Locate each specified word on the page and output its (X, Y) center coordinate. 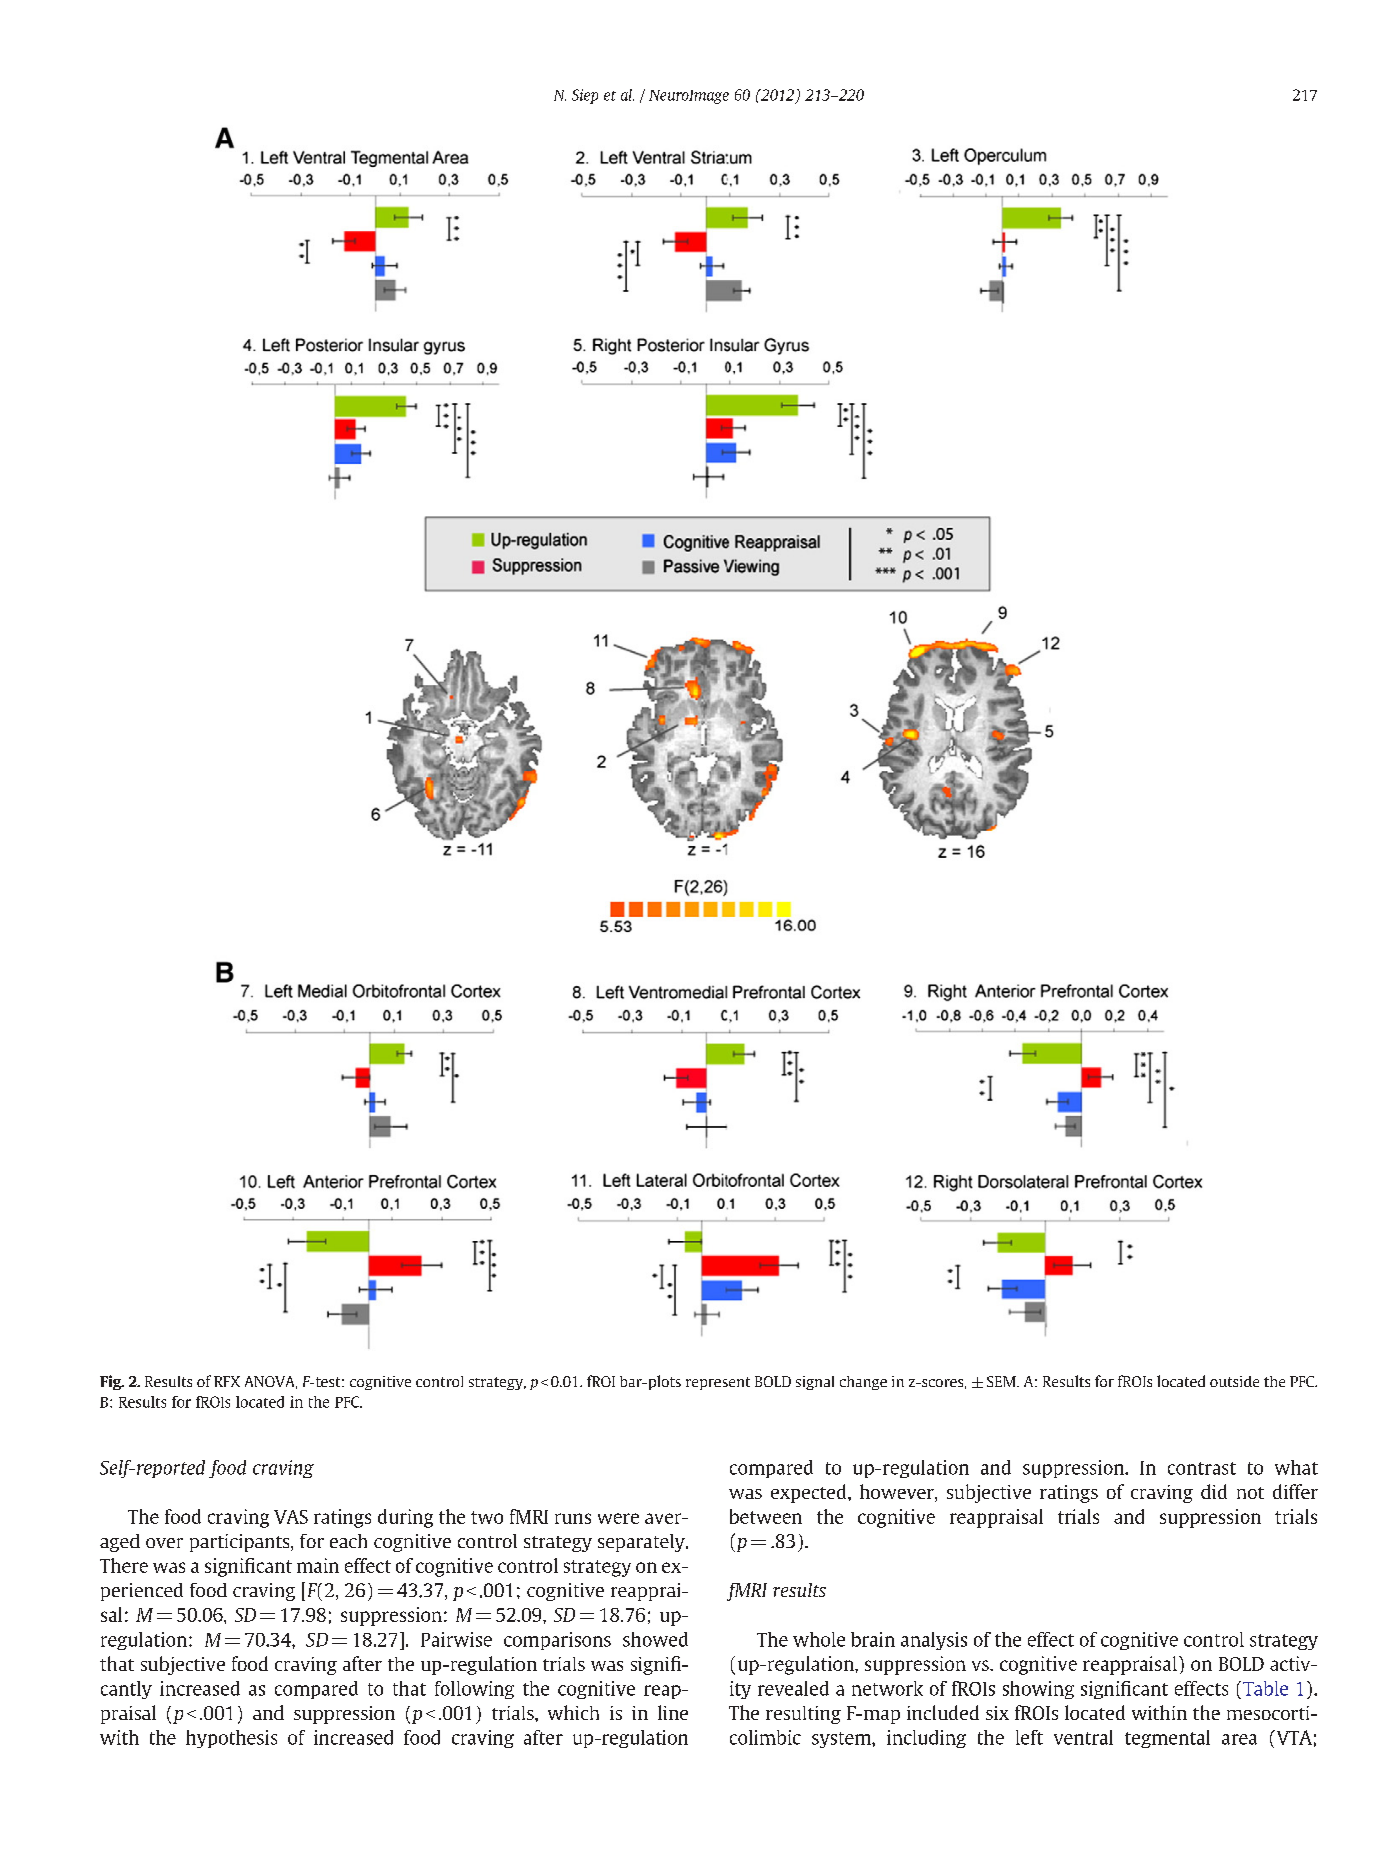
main (318, 1565)
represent (718, 1383)
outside (1234, 1381)
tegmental (1167, 1739)
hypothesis (231, 1739)
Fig (112, 1382)
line (673, 1712)
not (1250, 1493)
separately (642, 1543)
